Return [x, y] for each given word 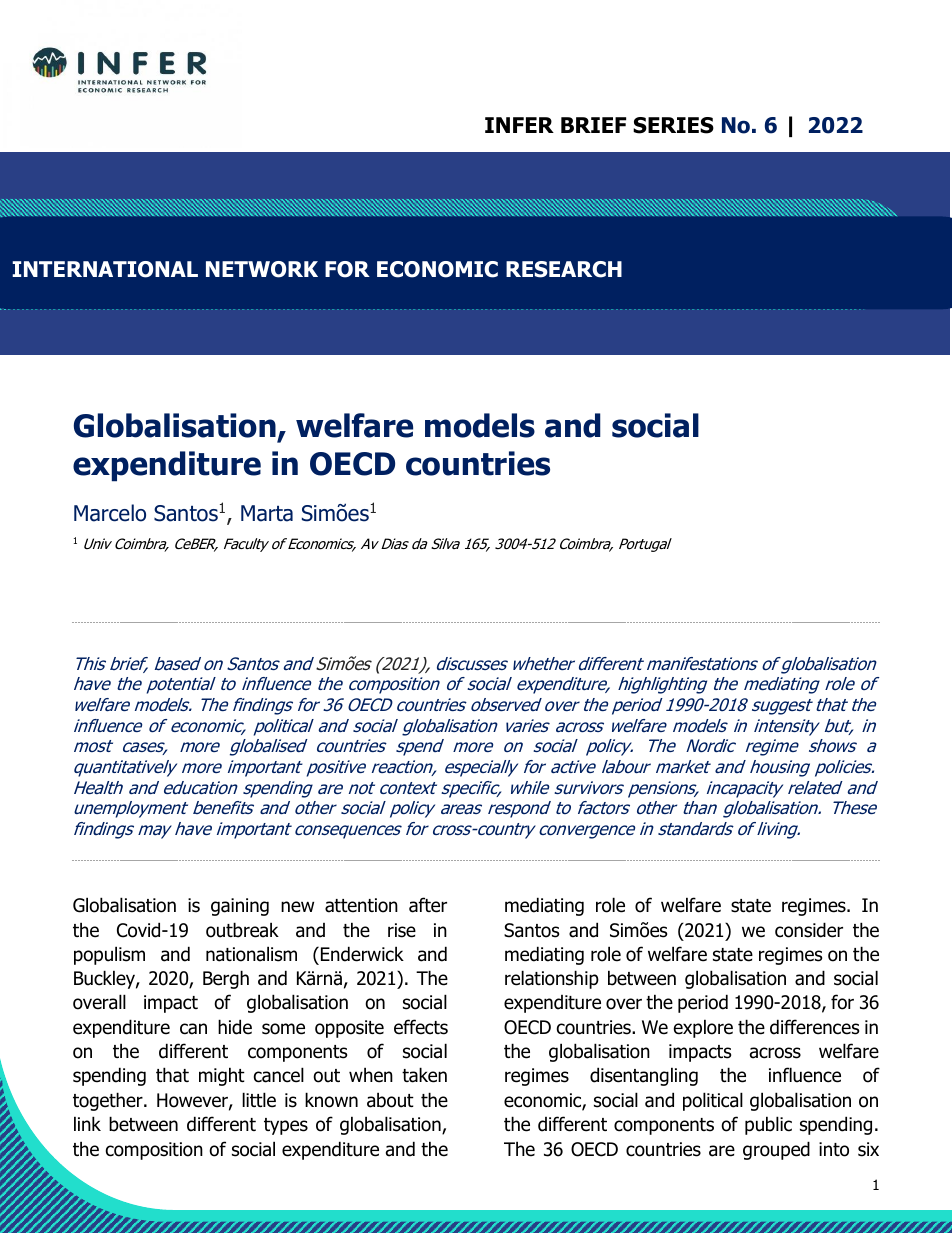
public [768, 1125]
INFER [519, 125]
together [109, 1101]
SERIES [673, 125]
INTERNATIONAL [105, 269]
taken [424, 1075]
